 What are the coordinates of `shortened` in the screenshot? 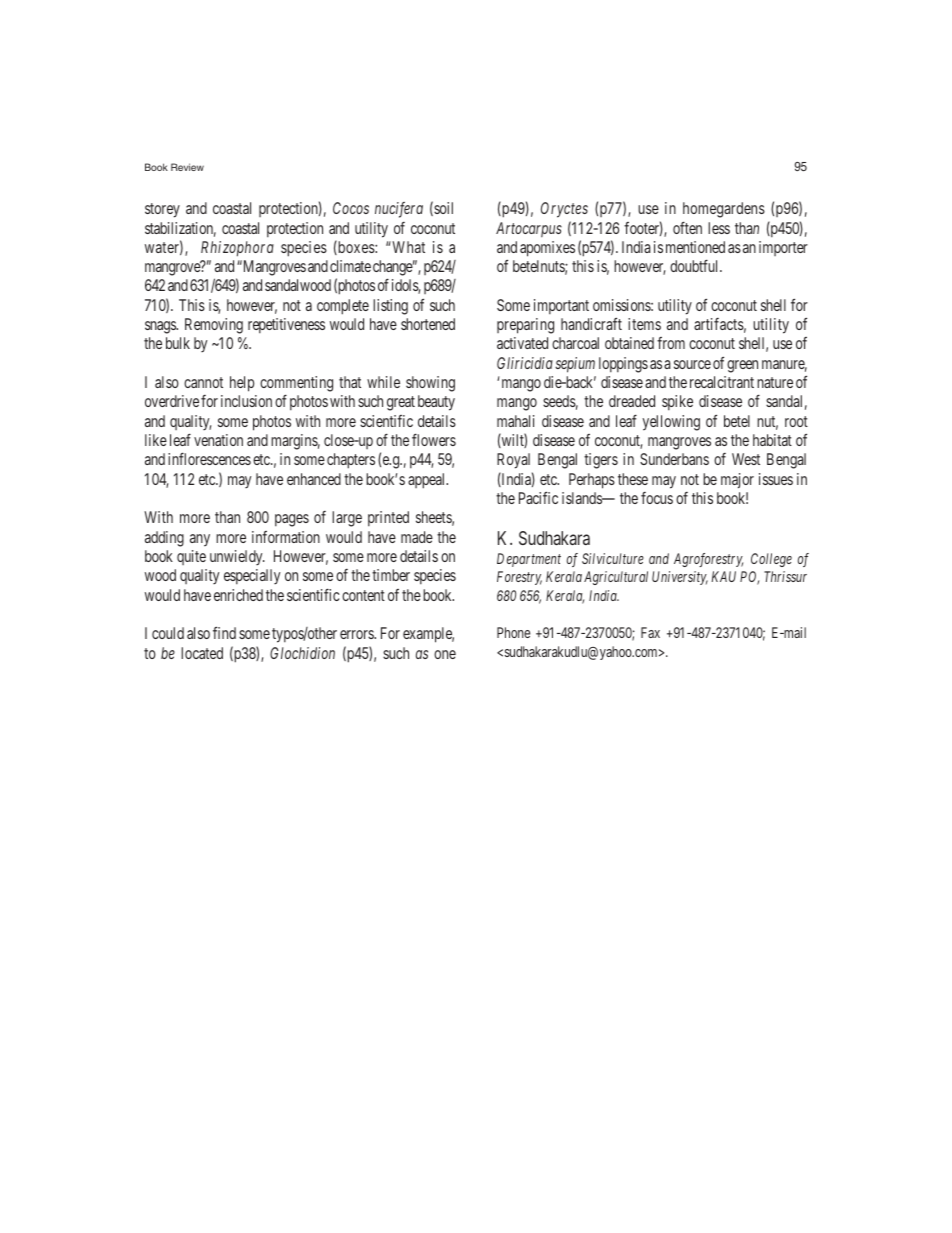 It's located at (428, 324).
